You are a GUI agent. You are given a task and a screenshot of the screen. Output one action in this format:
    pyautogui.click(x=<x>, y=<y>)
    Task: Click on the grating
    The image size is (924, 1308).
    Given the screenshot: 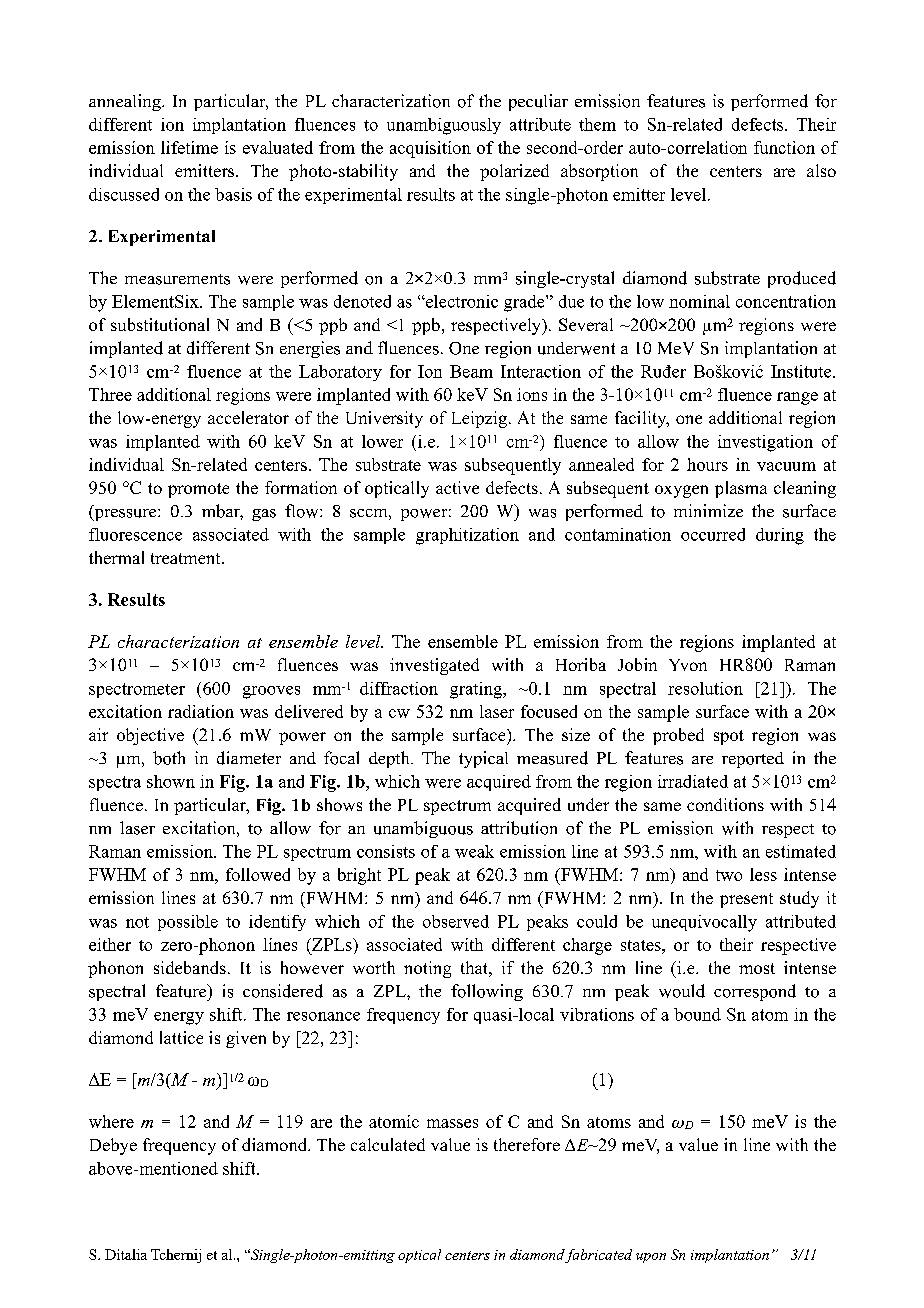 What is the action you would take?
    pyautogui.click(x=477, y=690)
